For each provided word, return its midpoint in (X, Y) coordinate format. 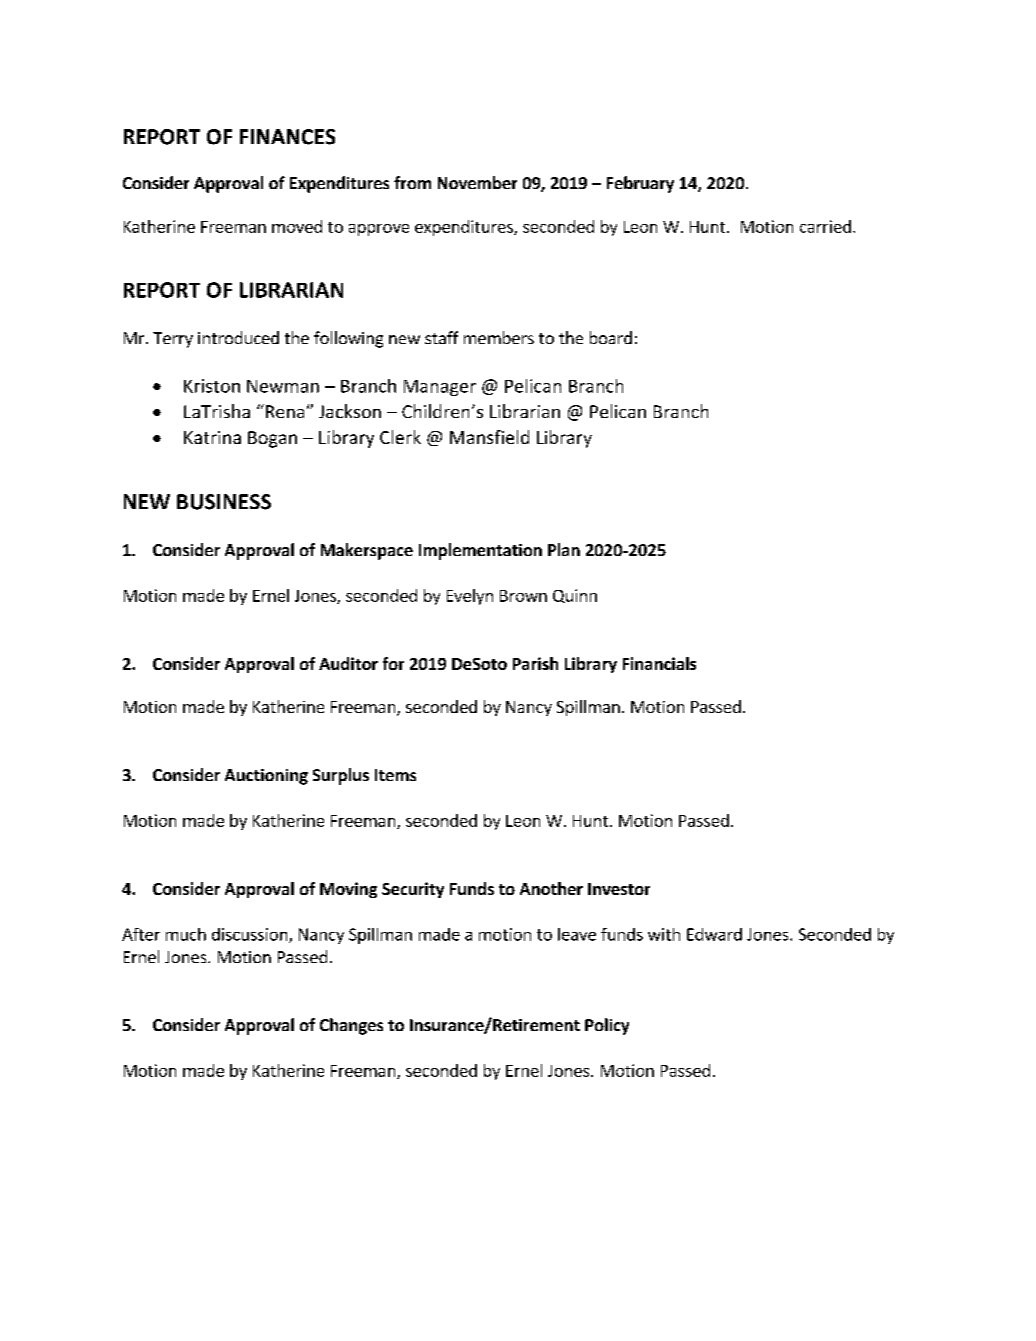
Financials (659, 663)
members (499, 337)
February (640, 184)
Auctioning (266, 777)
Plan (564, 549)
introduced (238, 337)
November (477, 182)
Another (551, 888)
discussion (251, 935)
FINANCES (287, 137)
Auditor (348, 663)
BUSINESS (224, 502)
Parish (535, 663)
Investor (619, 889)
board (611, 337)
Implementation (480, 551)
